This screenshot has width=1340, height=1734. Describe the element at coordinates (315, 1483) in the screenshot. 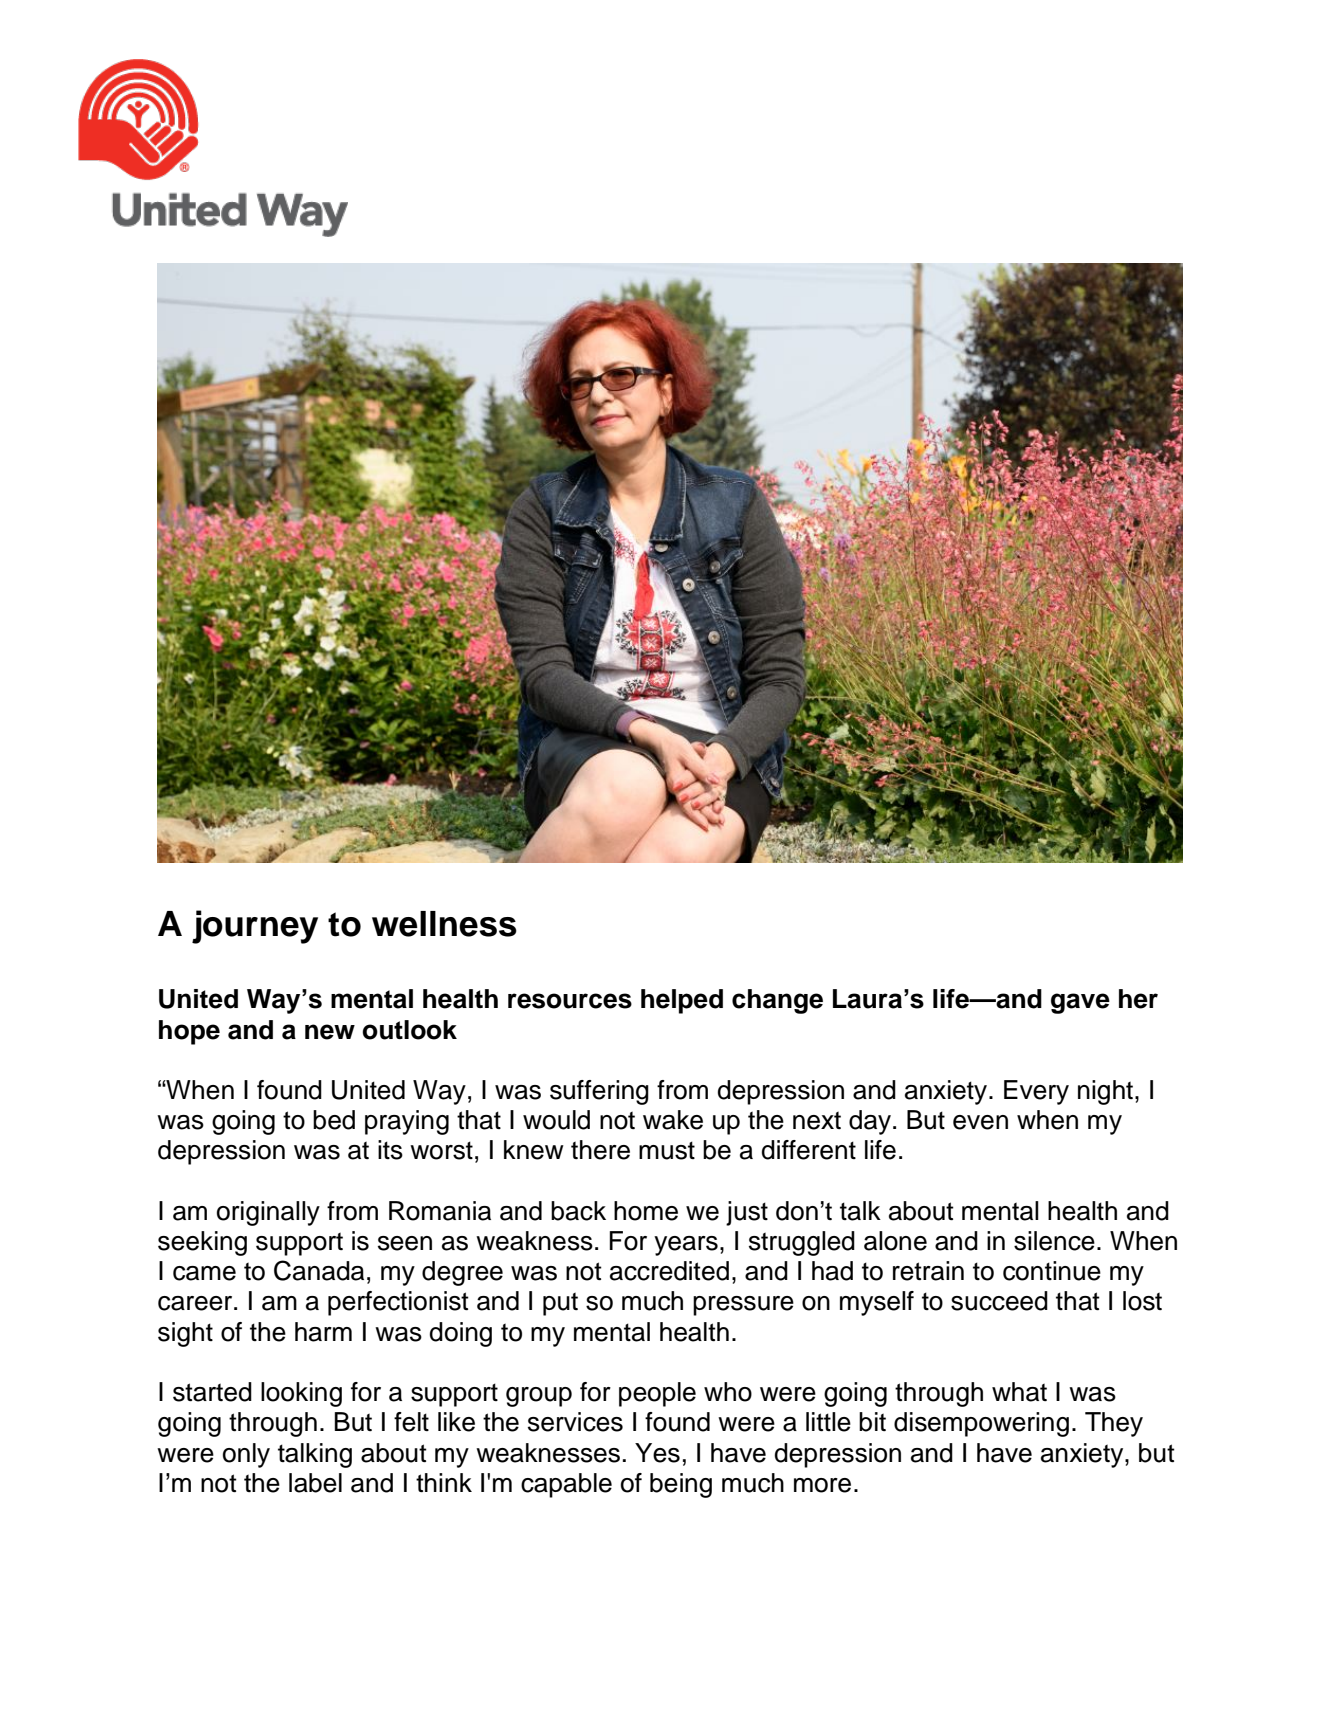

I see `label` at that location.
